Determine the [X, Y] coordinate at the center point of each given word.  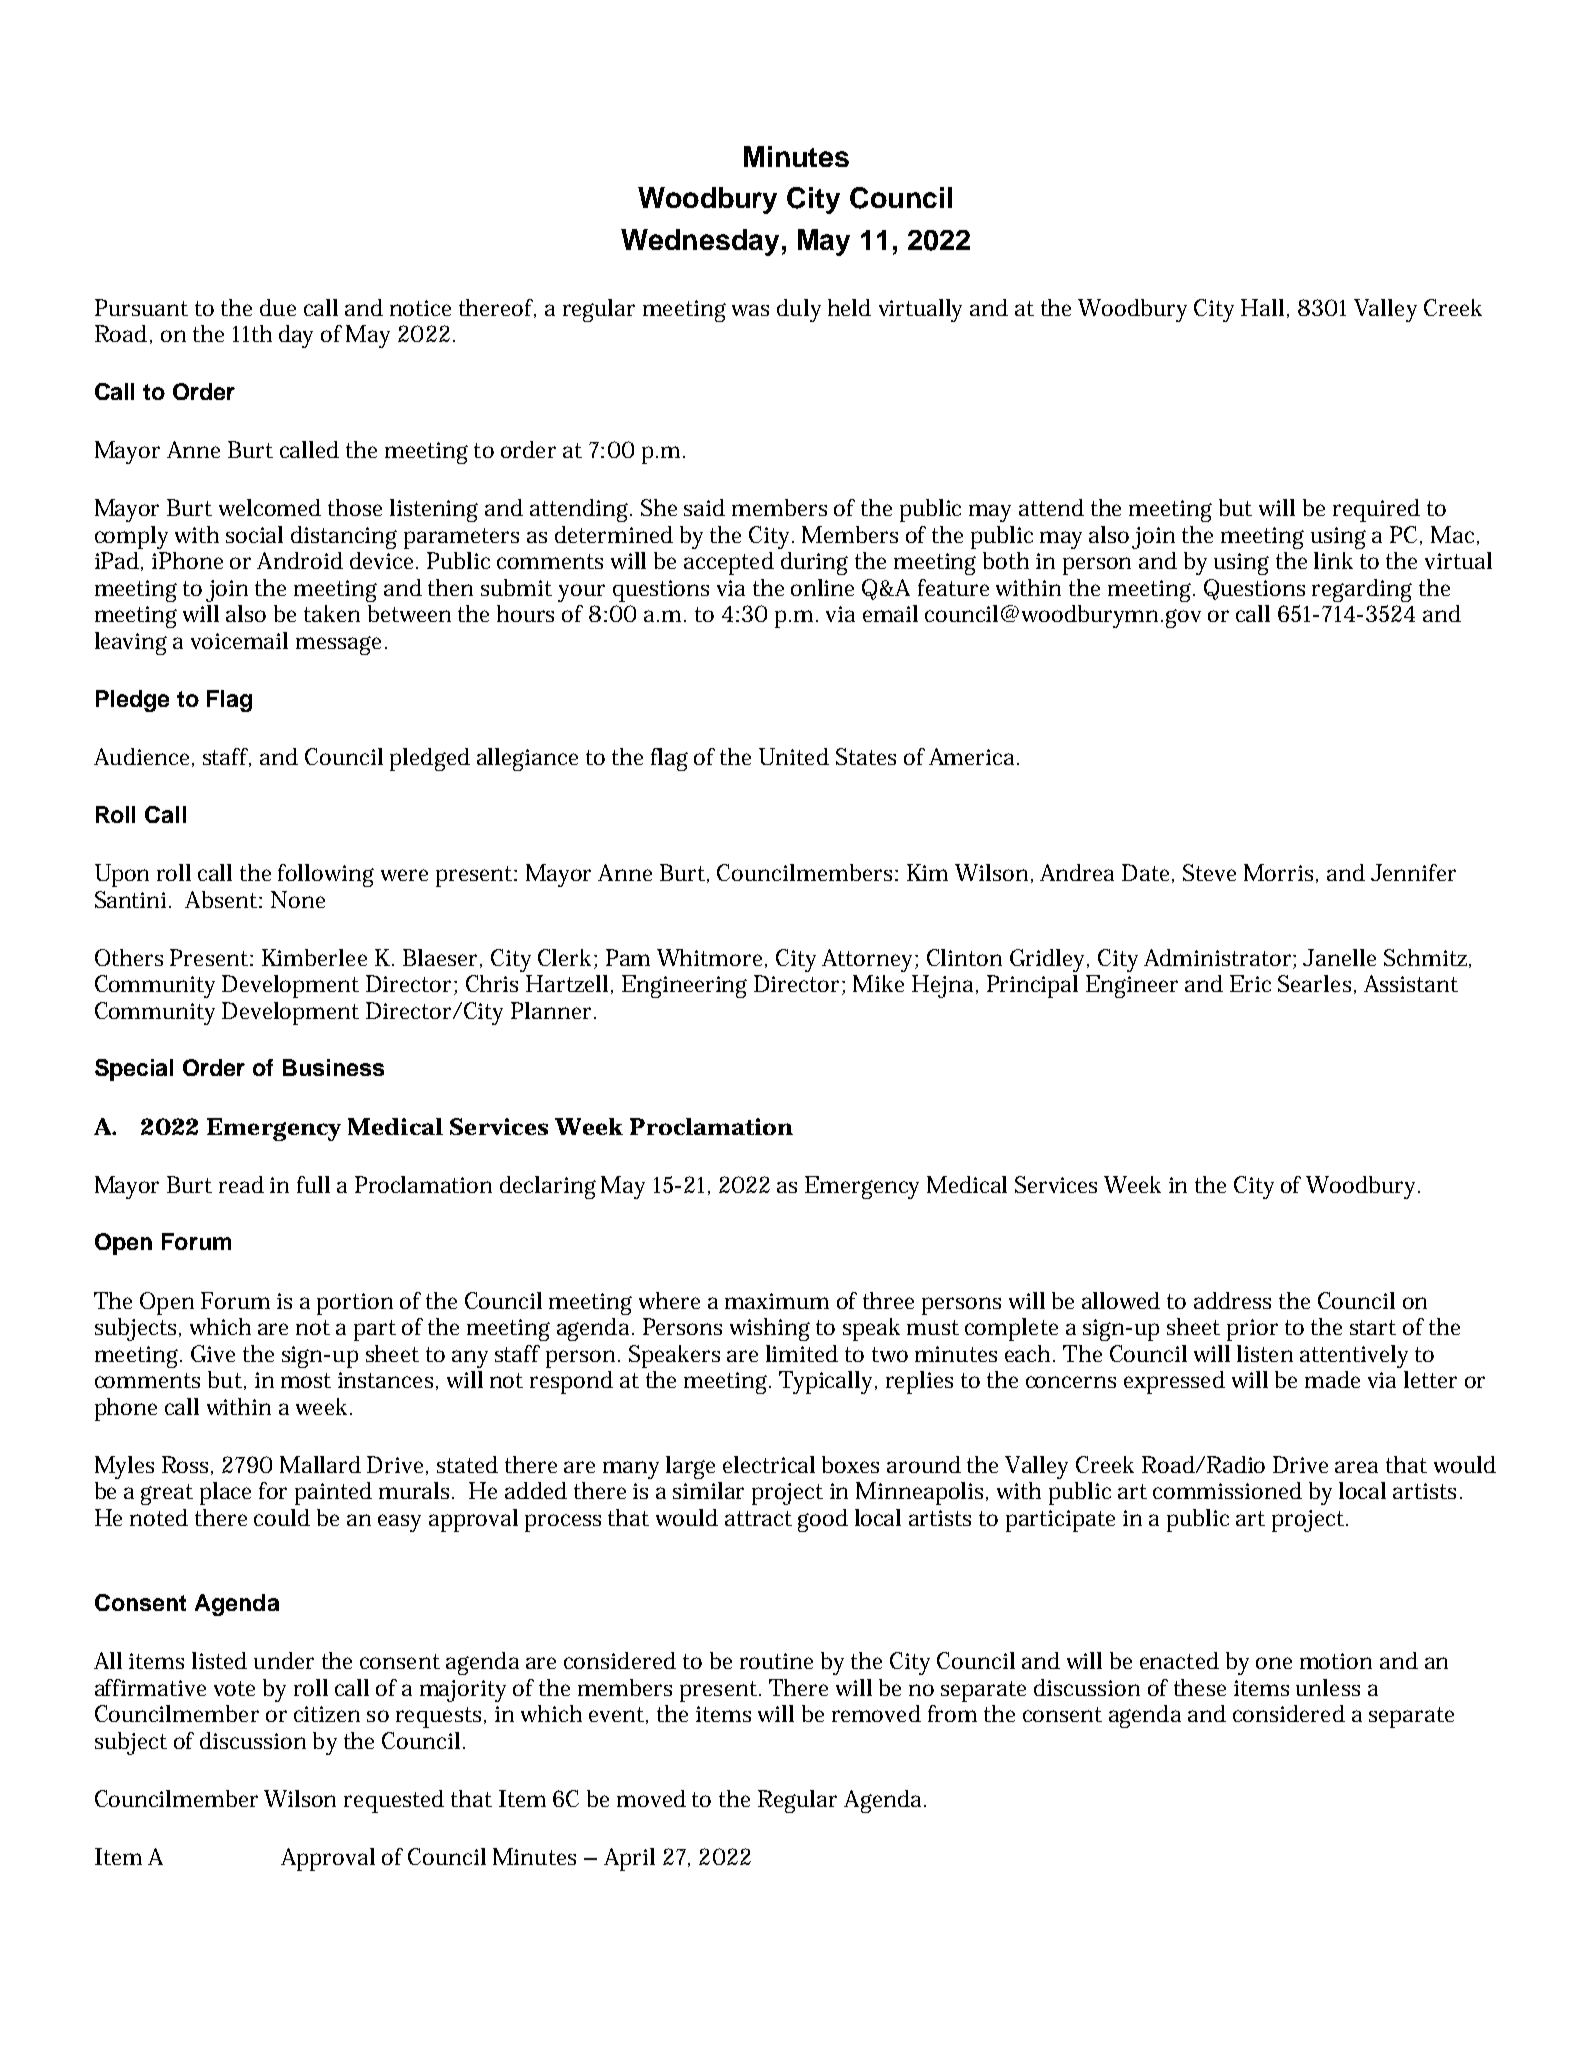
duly [799, 310]
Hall [1262, 307]
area [1356, 1467]
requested [394, 1801]
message [338, 645]
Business [333, 1067]
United [794, 756]
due [278, 307]
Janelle [1339, 957]
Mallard [320, 1464]
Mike [878, 983]
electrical [769, 1464]
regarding [1362, 590]
